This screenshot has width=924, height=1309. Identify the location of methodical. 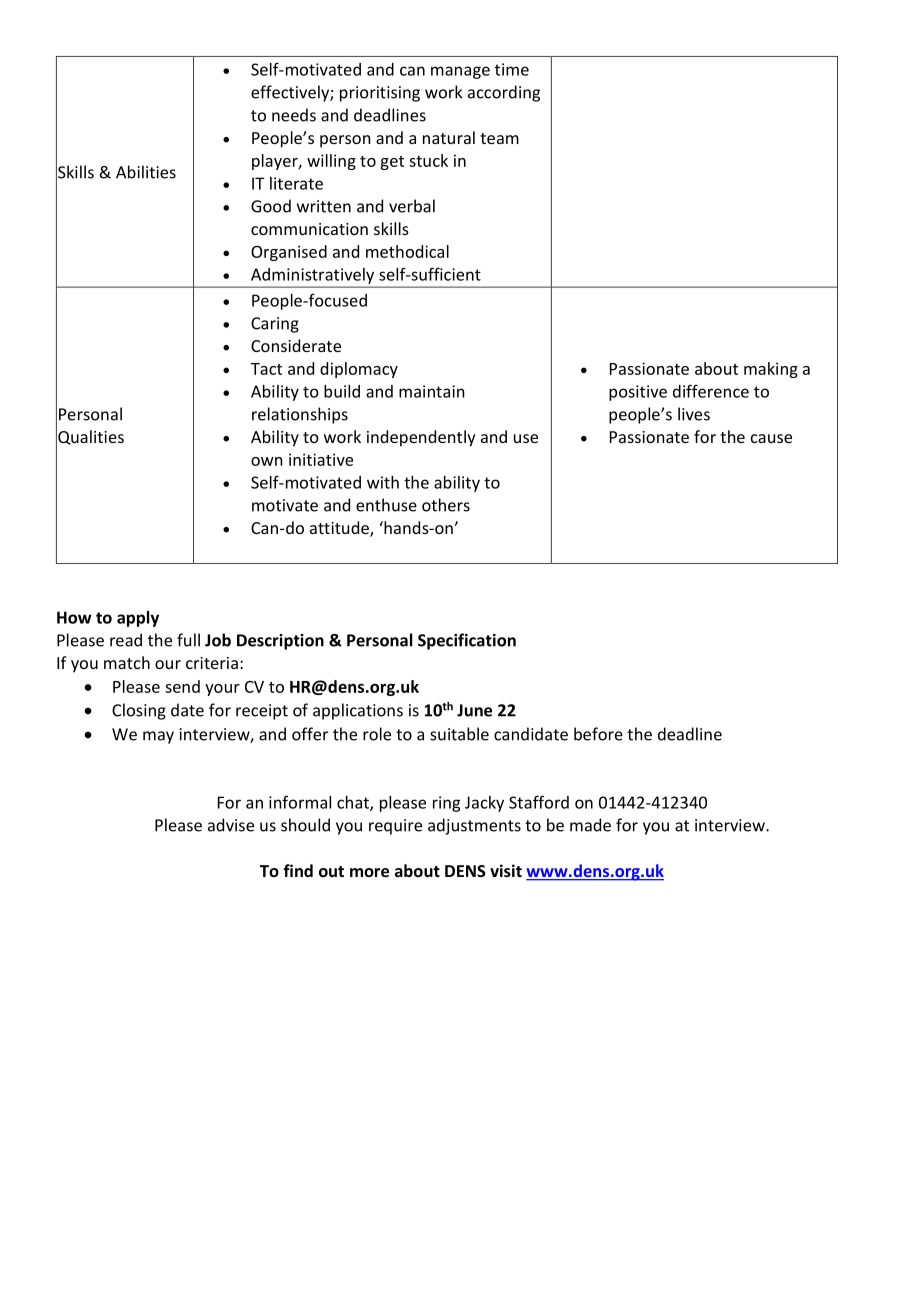
(407, 251).
